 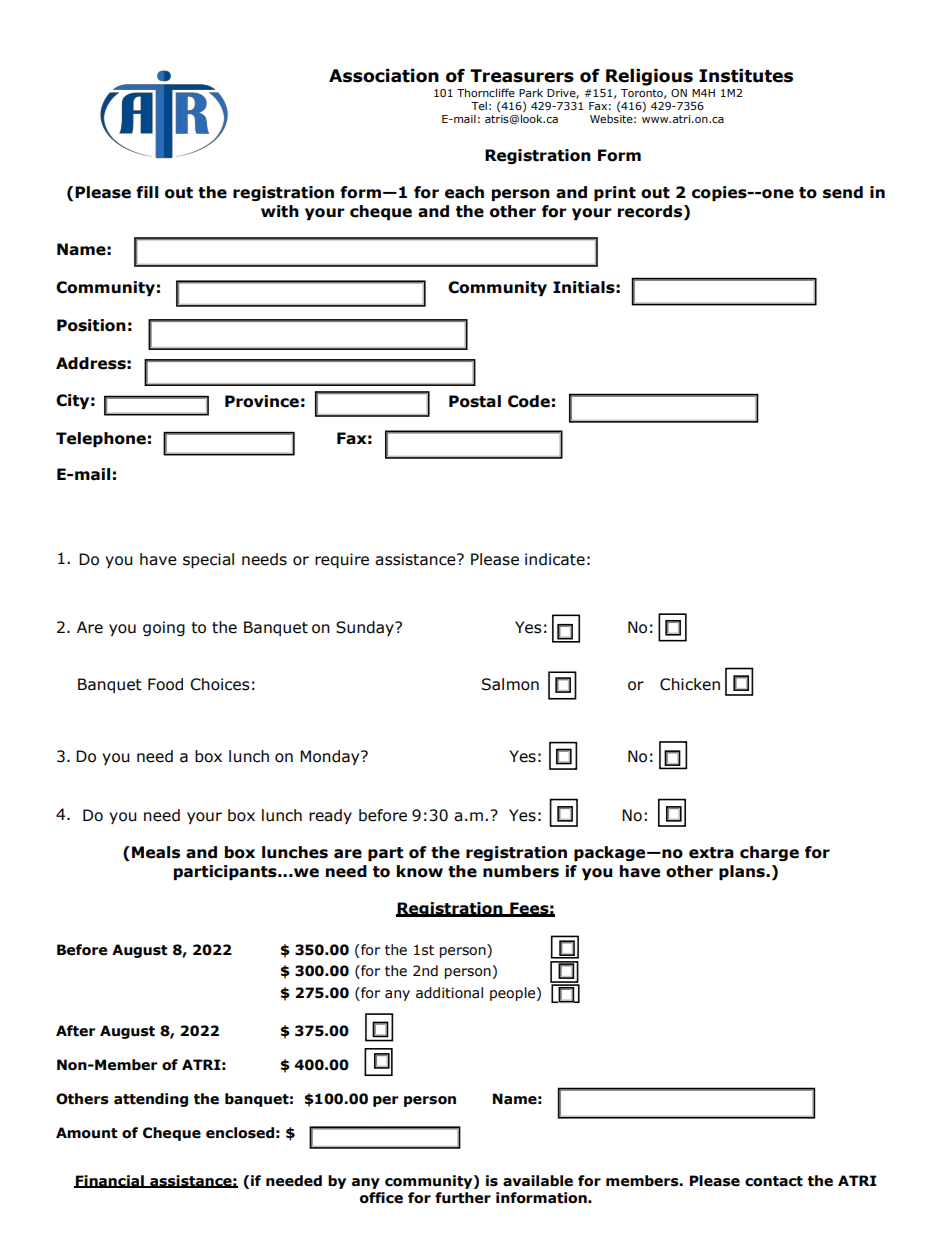 I want to click on contact, so click(x=774, y=1181).
